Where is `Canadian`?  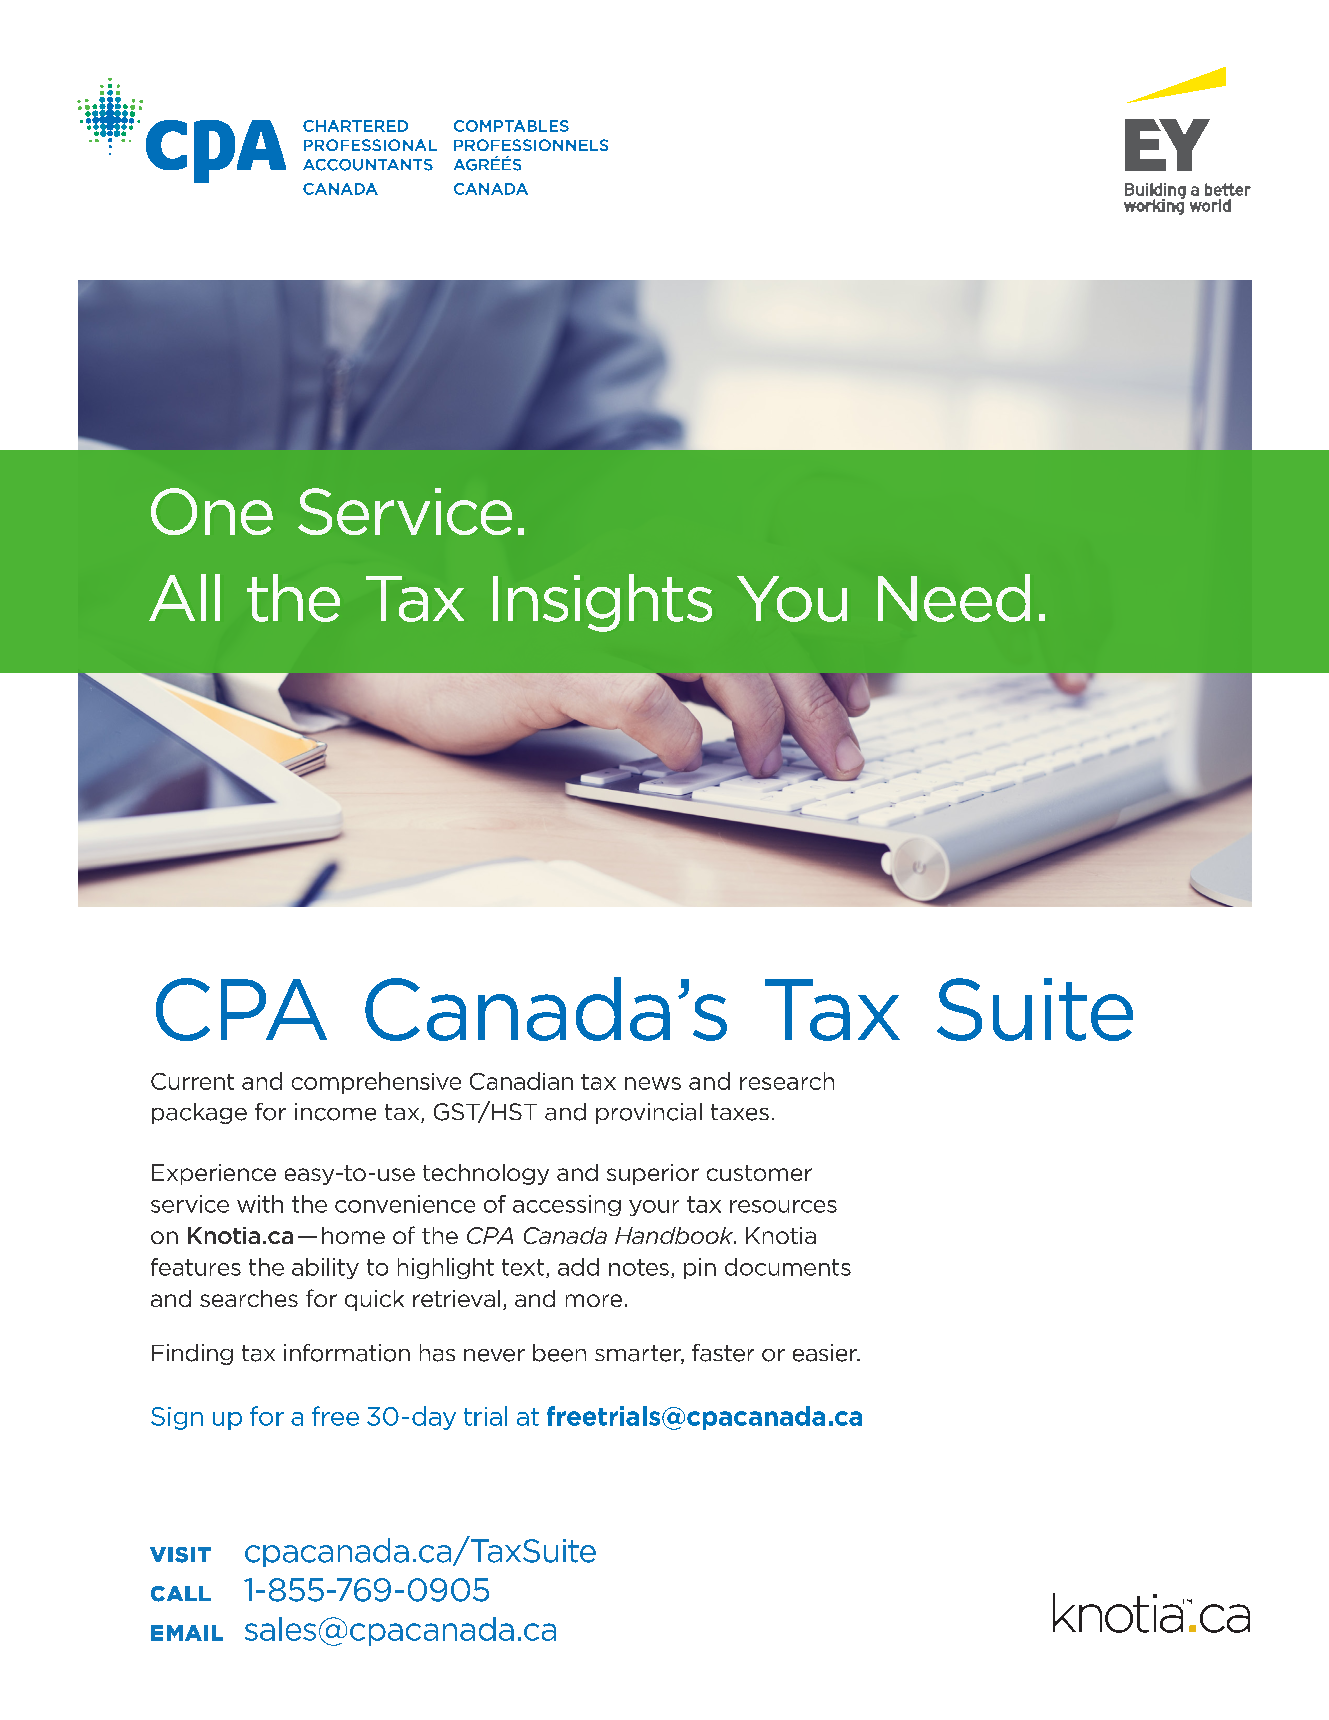
Canadian is located at coordinates (521, 1081).
